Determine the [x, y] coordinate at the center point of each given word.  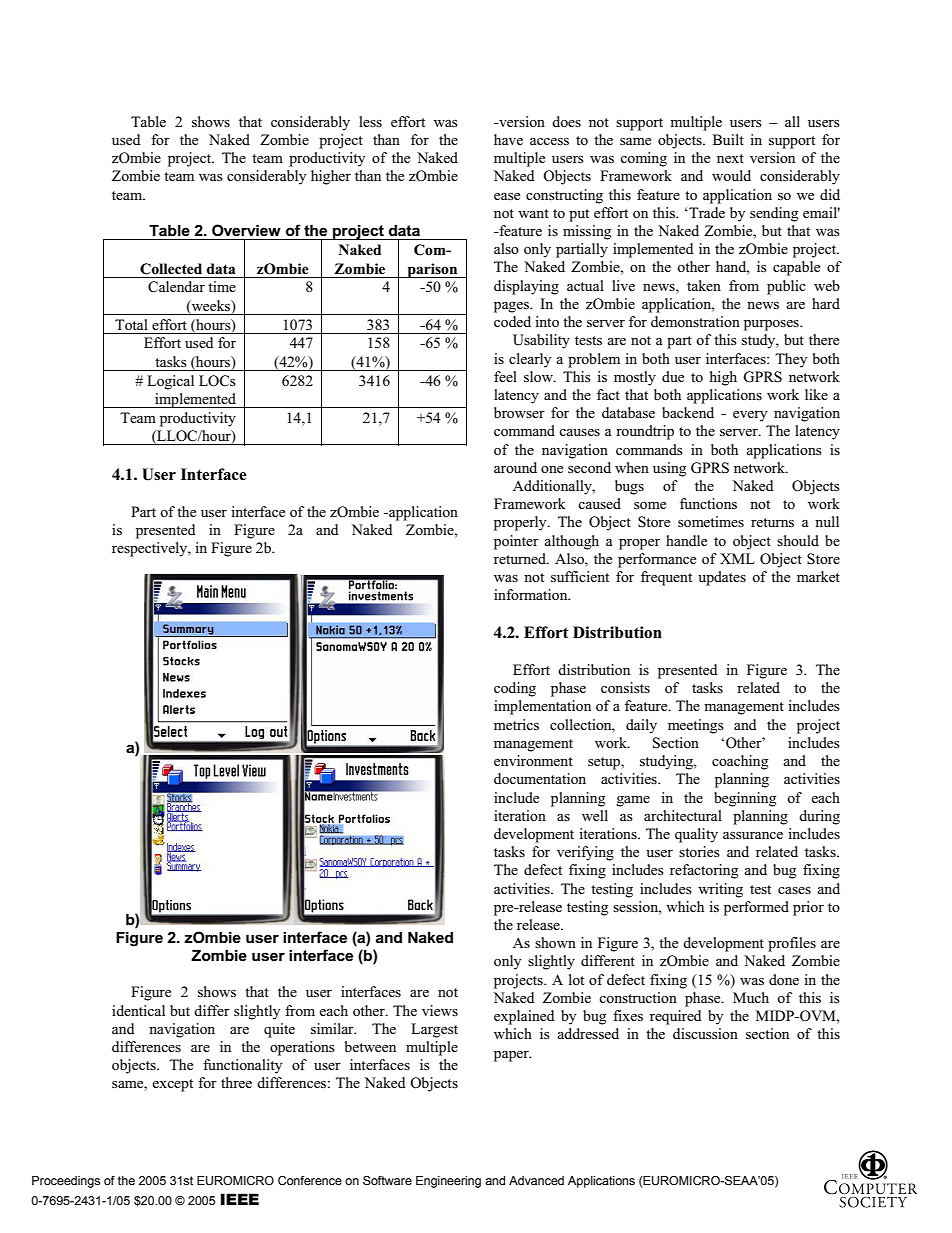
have [508, 139]
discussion [705, 1033]
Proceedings [66, 1182]
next [730, 158]
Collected [171, 269]
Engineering [448, 1182]
